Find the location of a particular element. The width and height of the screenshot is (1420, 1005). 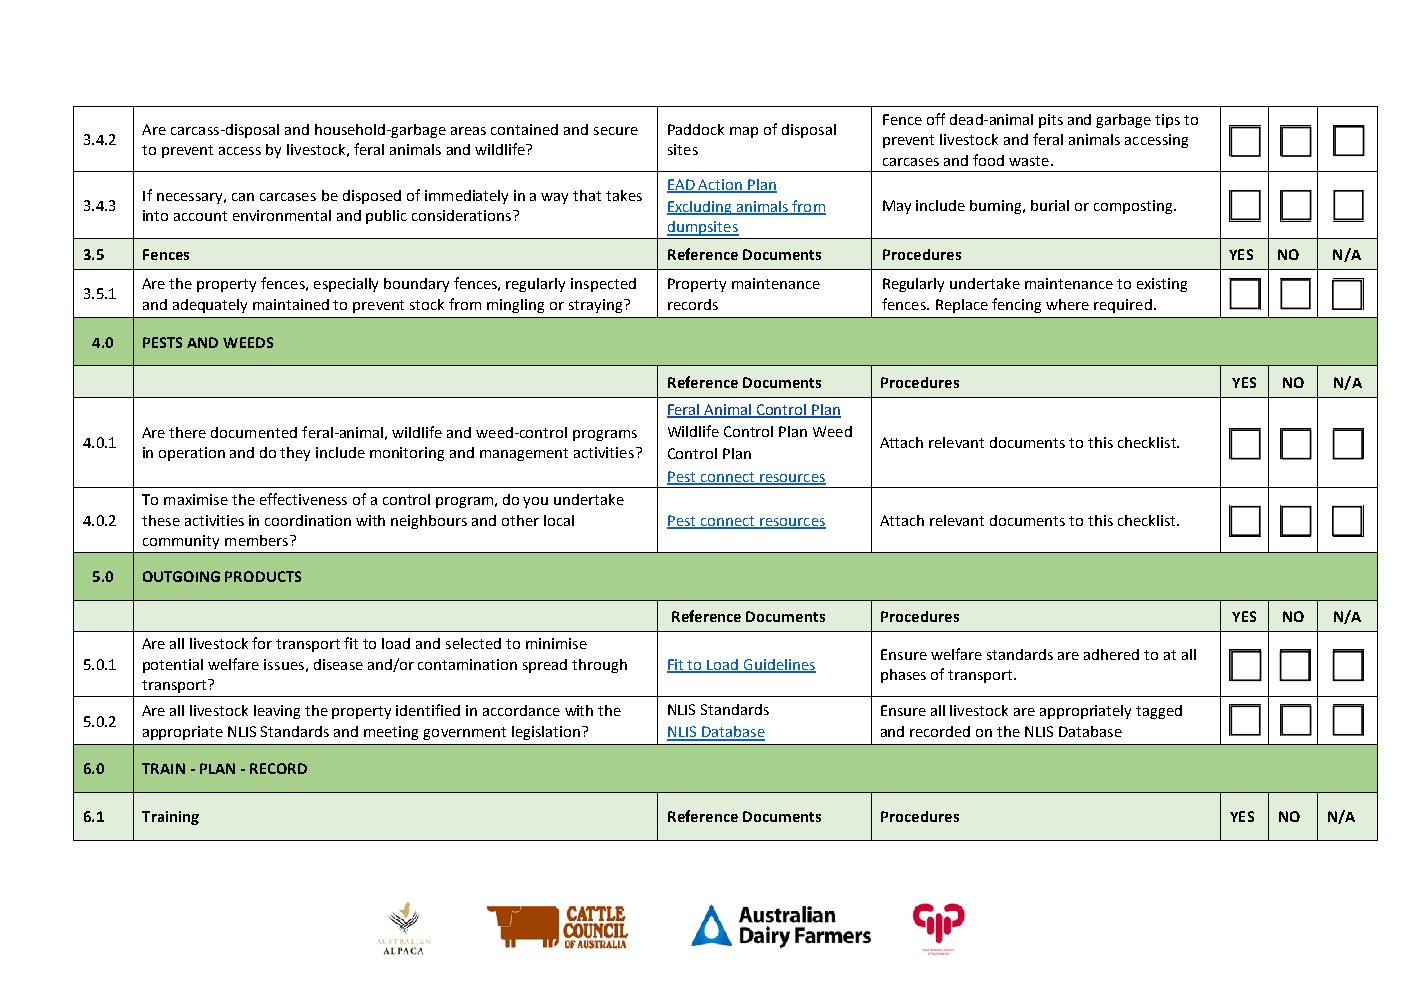

legislation is located at coordinates (547, 733).
